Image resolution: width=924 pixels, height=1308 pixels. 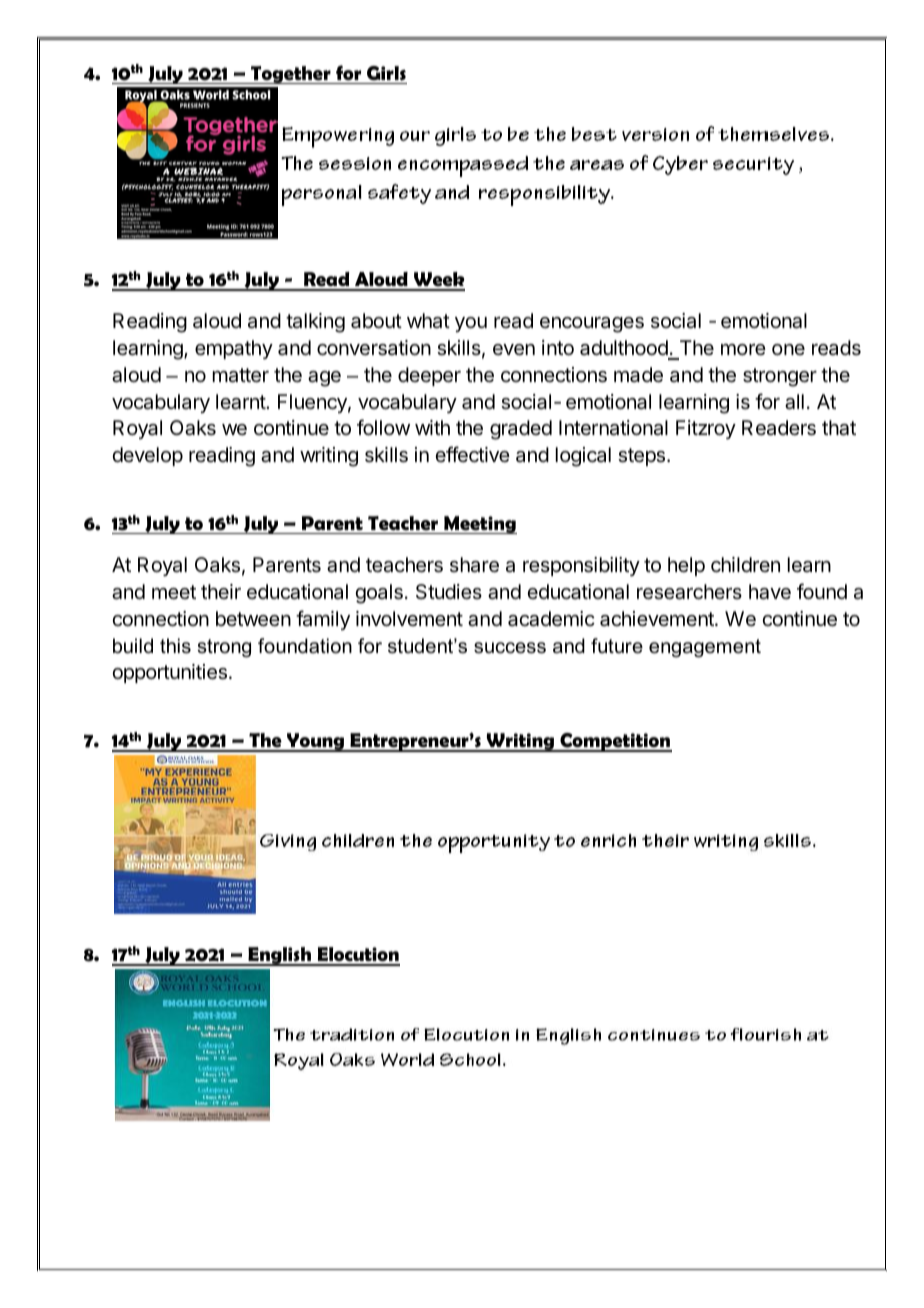 I want to click on empathy, so click(x=234, y=349).
